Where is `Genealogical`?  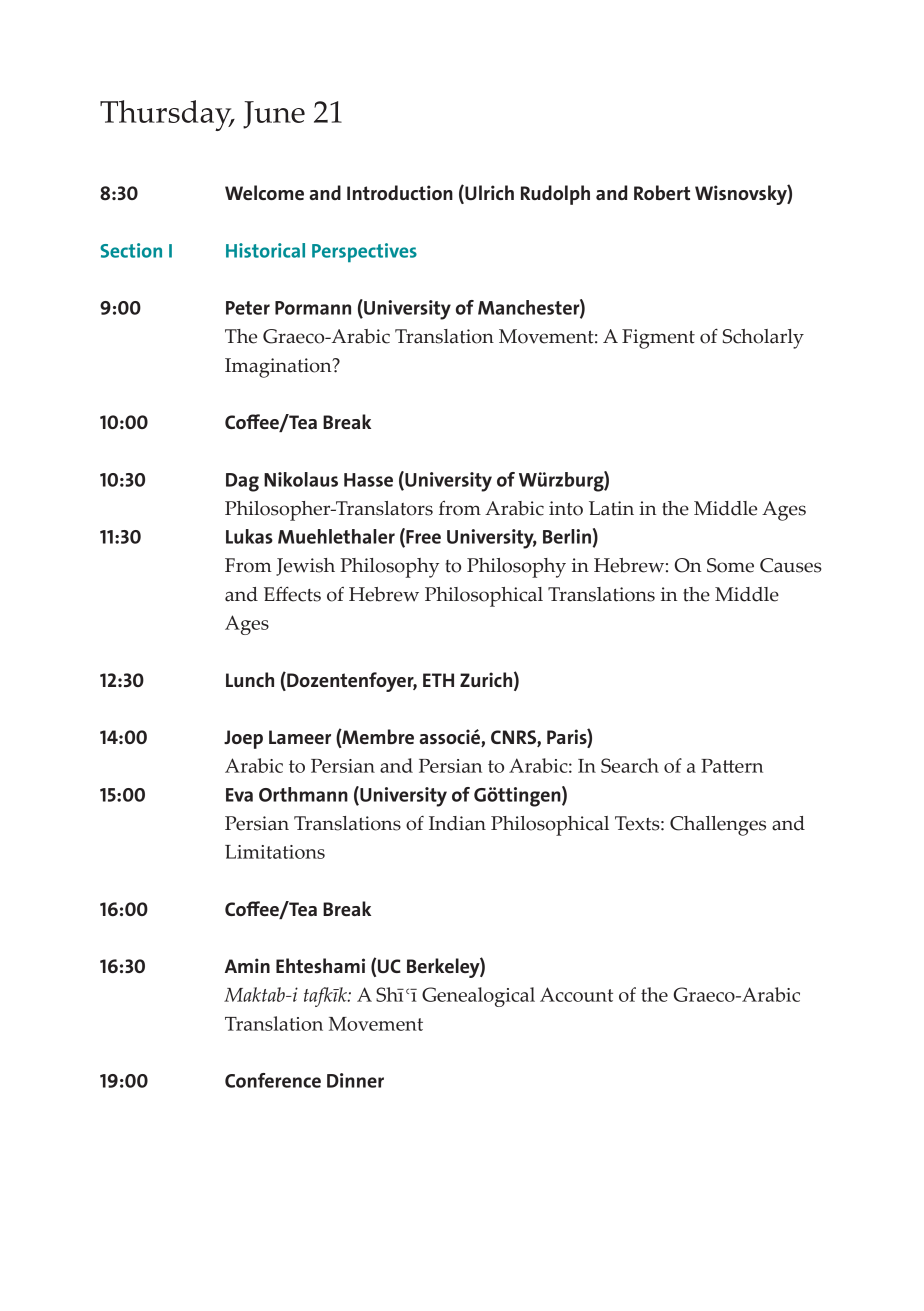
Genealogical is located at coordinates (478, 997).
